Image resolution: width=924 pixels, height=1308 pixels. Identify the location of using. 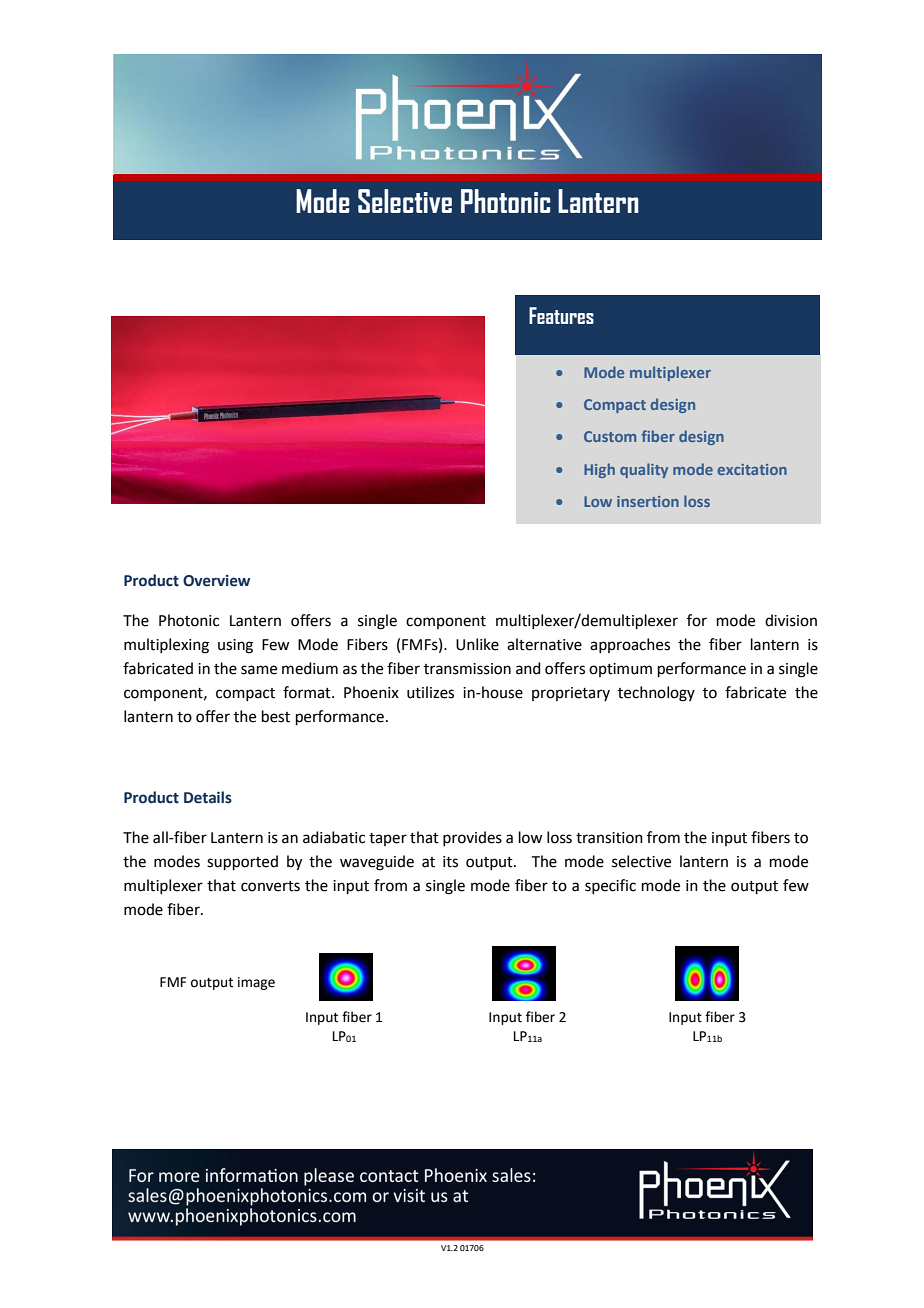
(235, 646).
